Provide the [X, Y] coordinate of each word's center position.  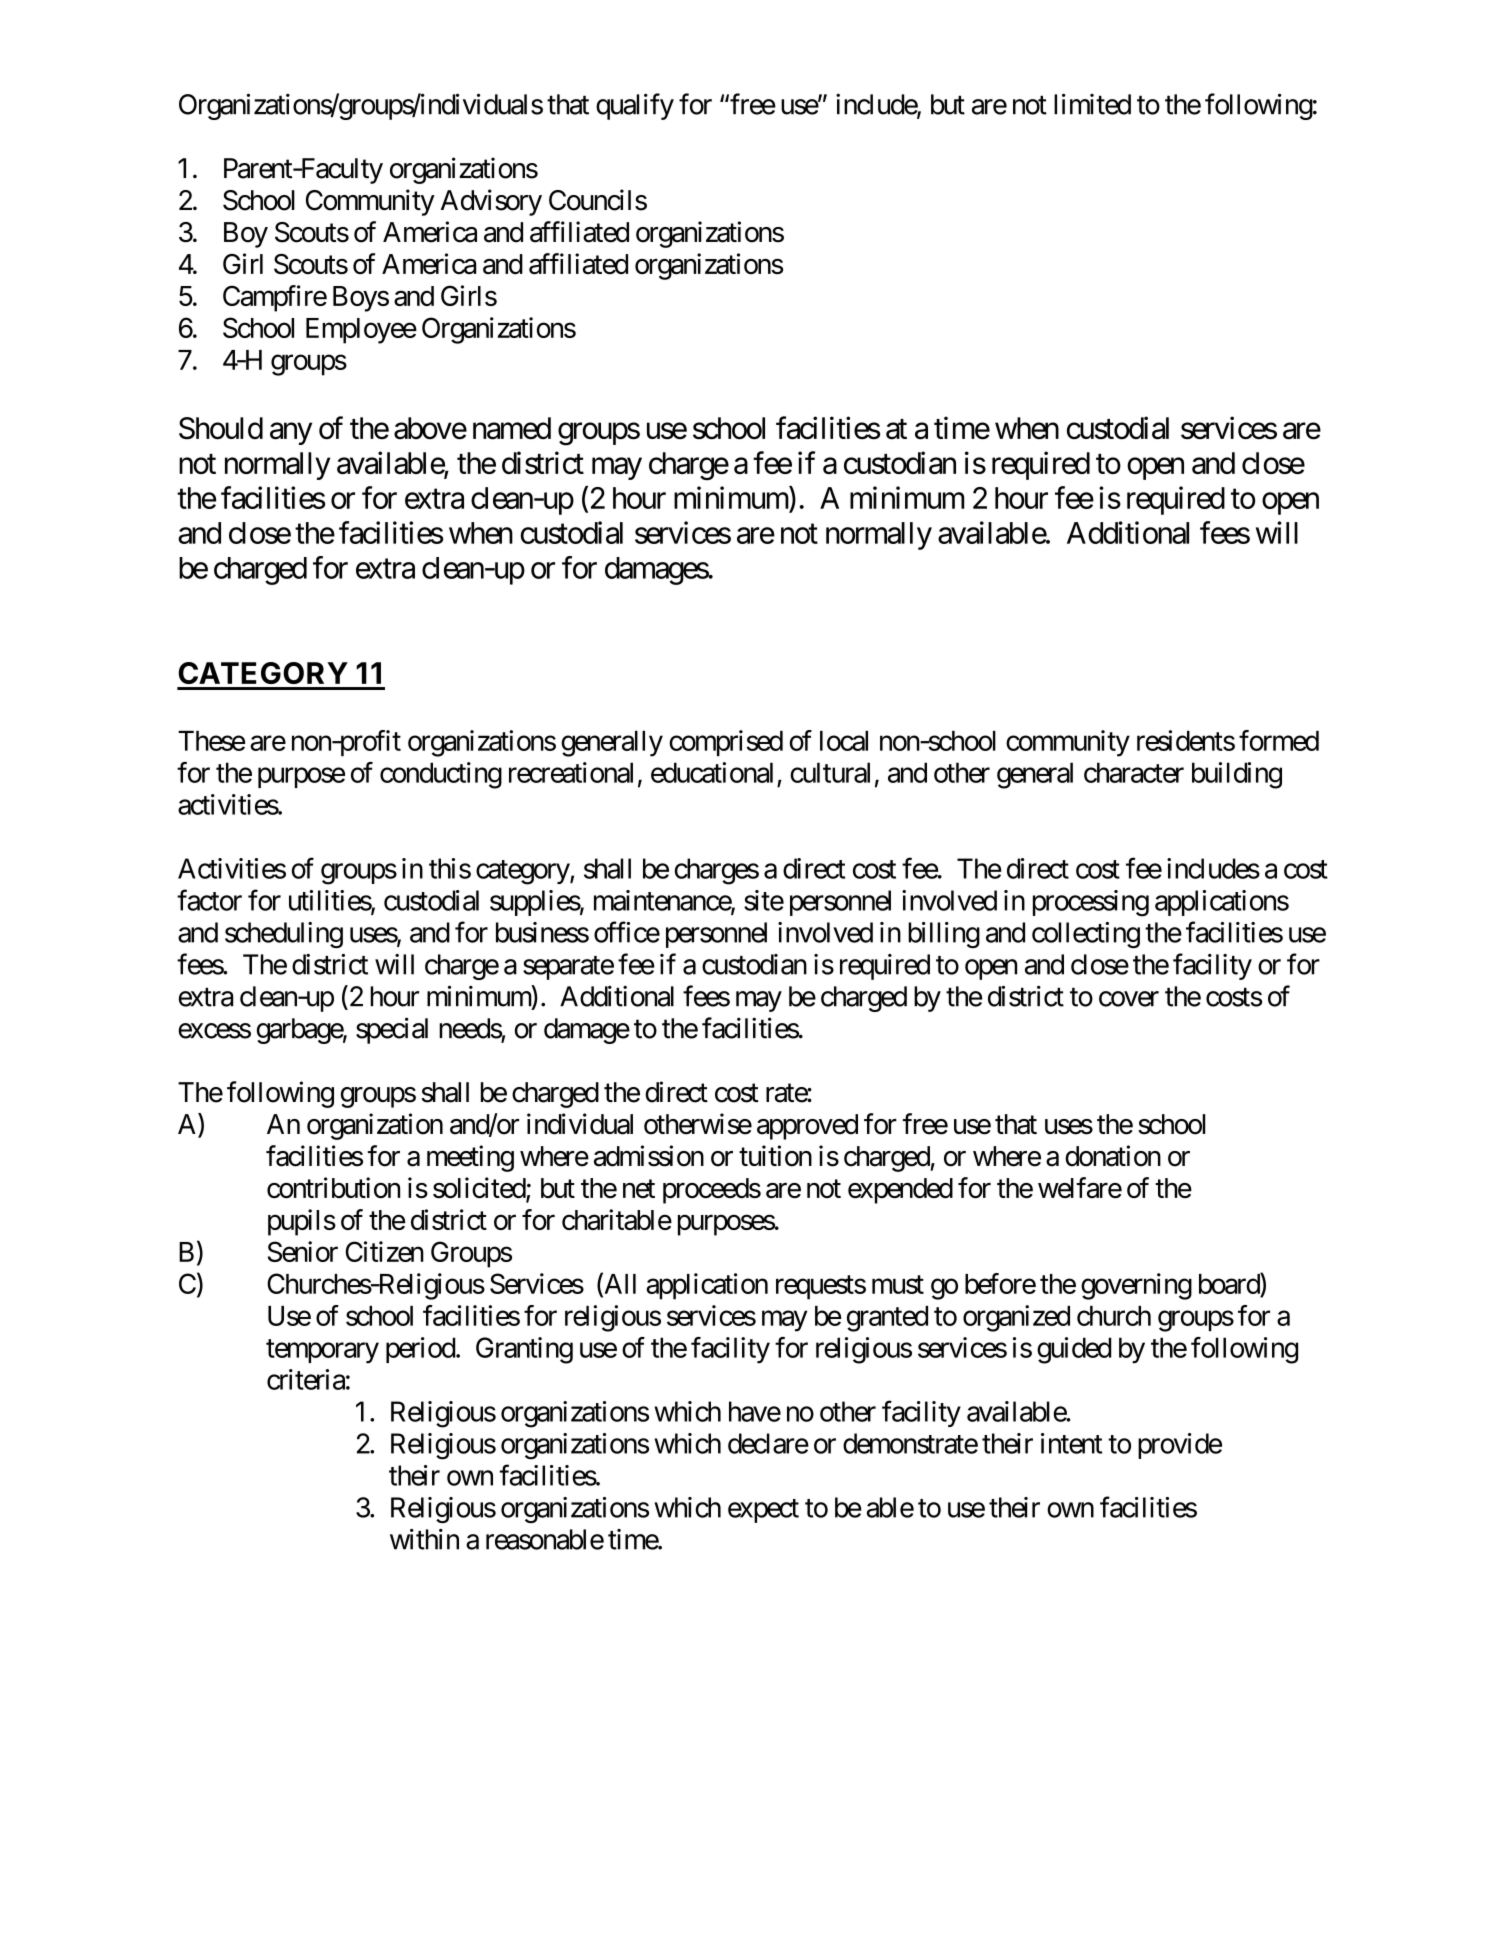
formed [1279, 740]
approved [807, 1127]
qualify [635, 106]
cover [1129, 999]
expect [763, 1511]
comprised [726, 743]
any [291, 434]
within [424, 1539]
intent [1071, 1443]
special [392, 1030]
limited [1092, 104]
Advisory [491, 202]
